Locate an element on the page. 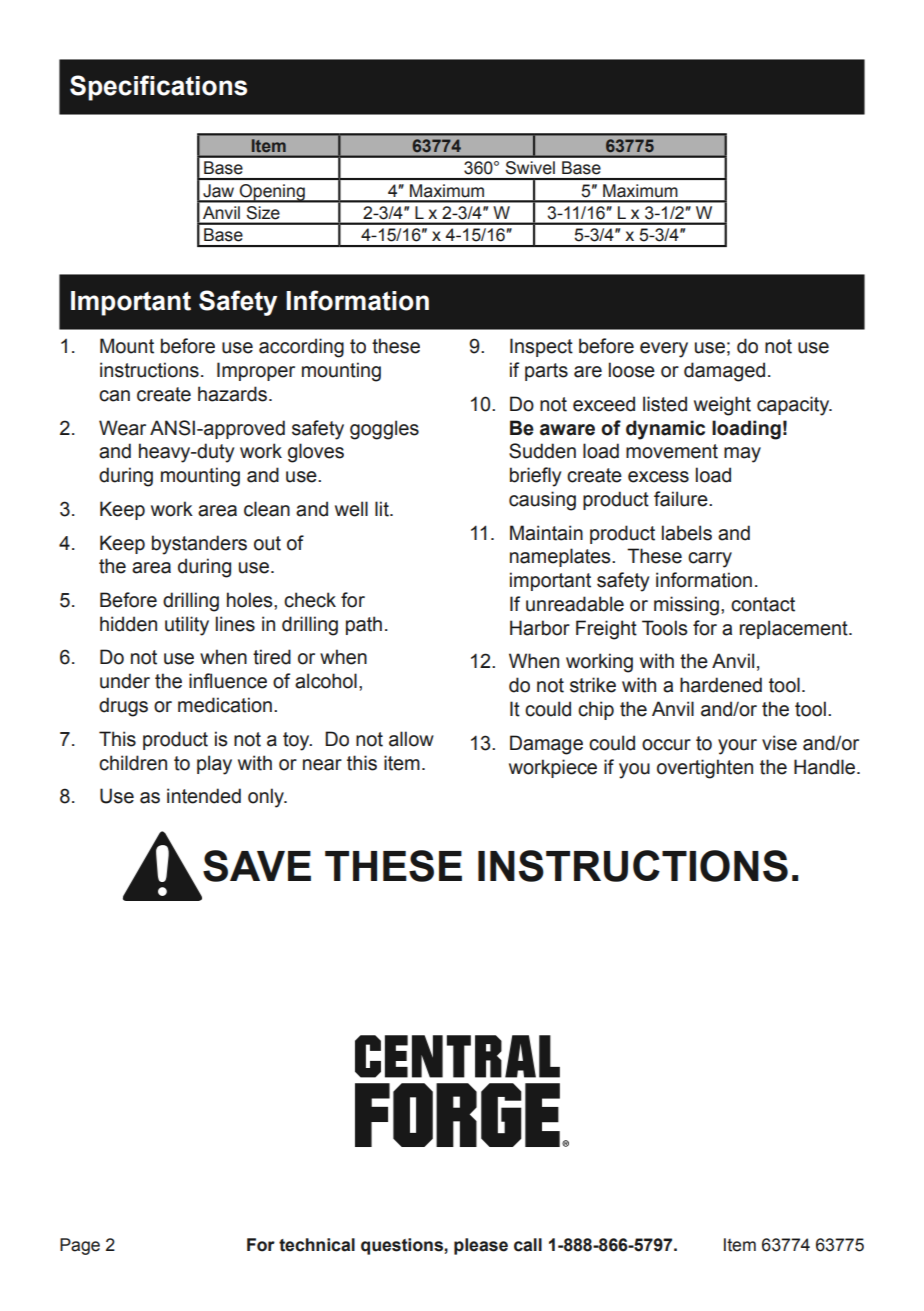  please is located at coordinates (481, 1246).
